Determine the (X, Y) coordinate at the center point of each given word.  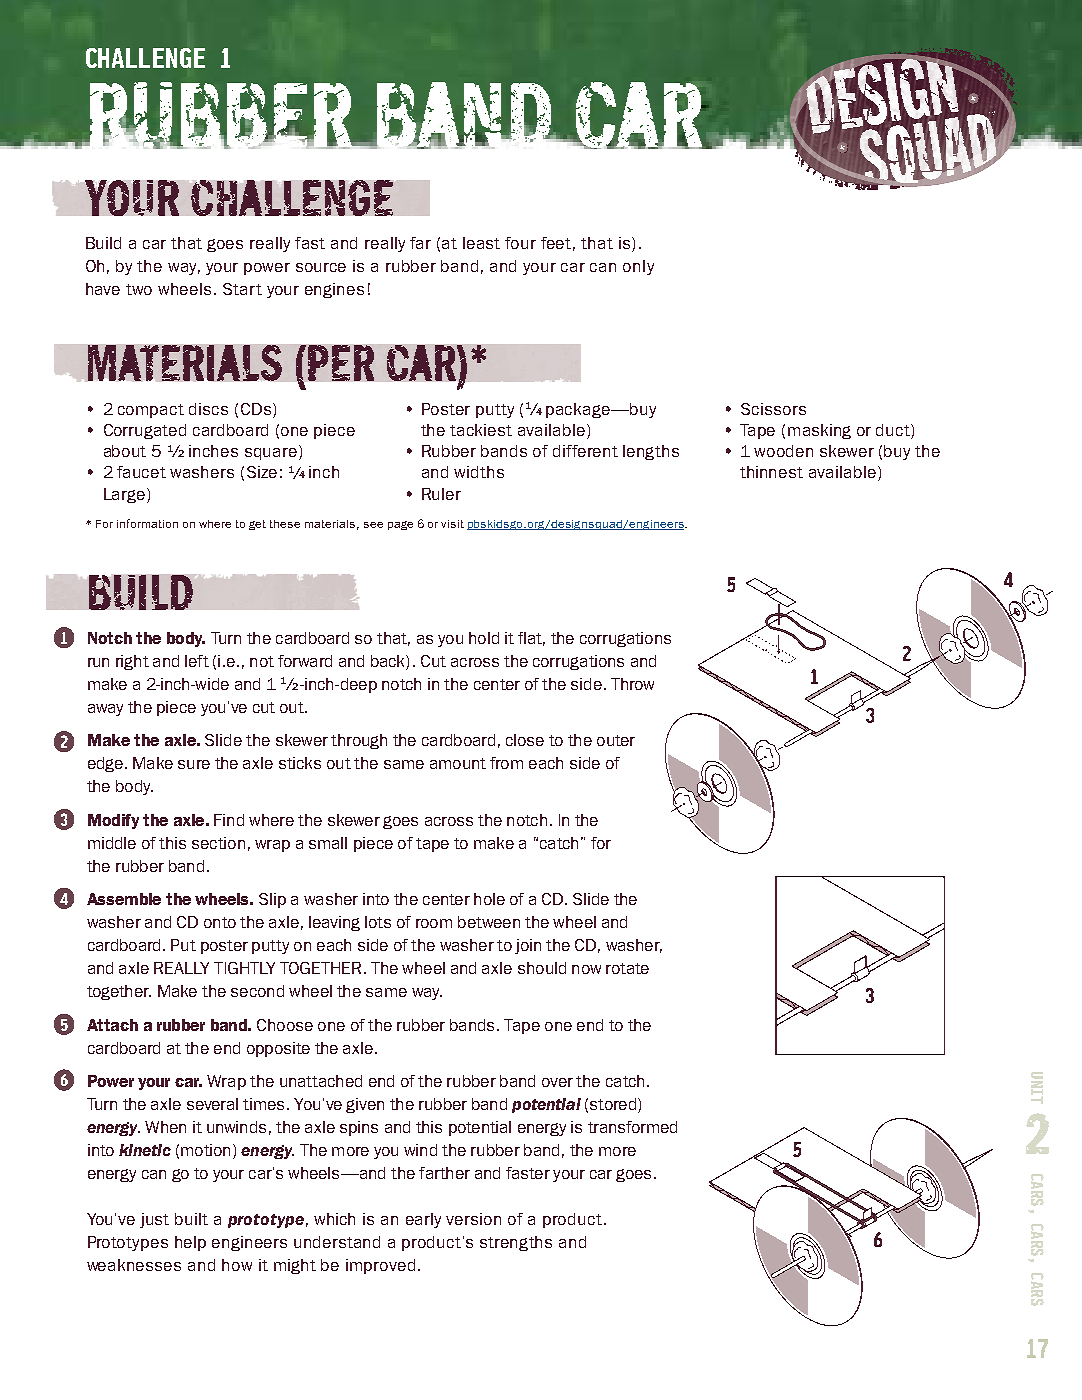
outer (616, 740)
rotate (627, 968)
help (190, 1243)
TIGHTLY (244, 968)
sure (194, 764)
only (638, 267)
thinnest (771, 472)
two (139, 289)
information (147, 523)
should (542, 968)
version (473, 1219)
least (481, 243)
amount (458, 763)
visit (452, 524)
